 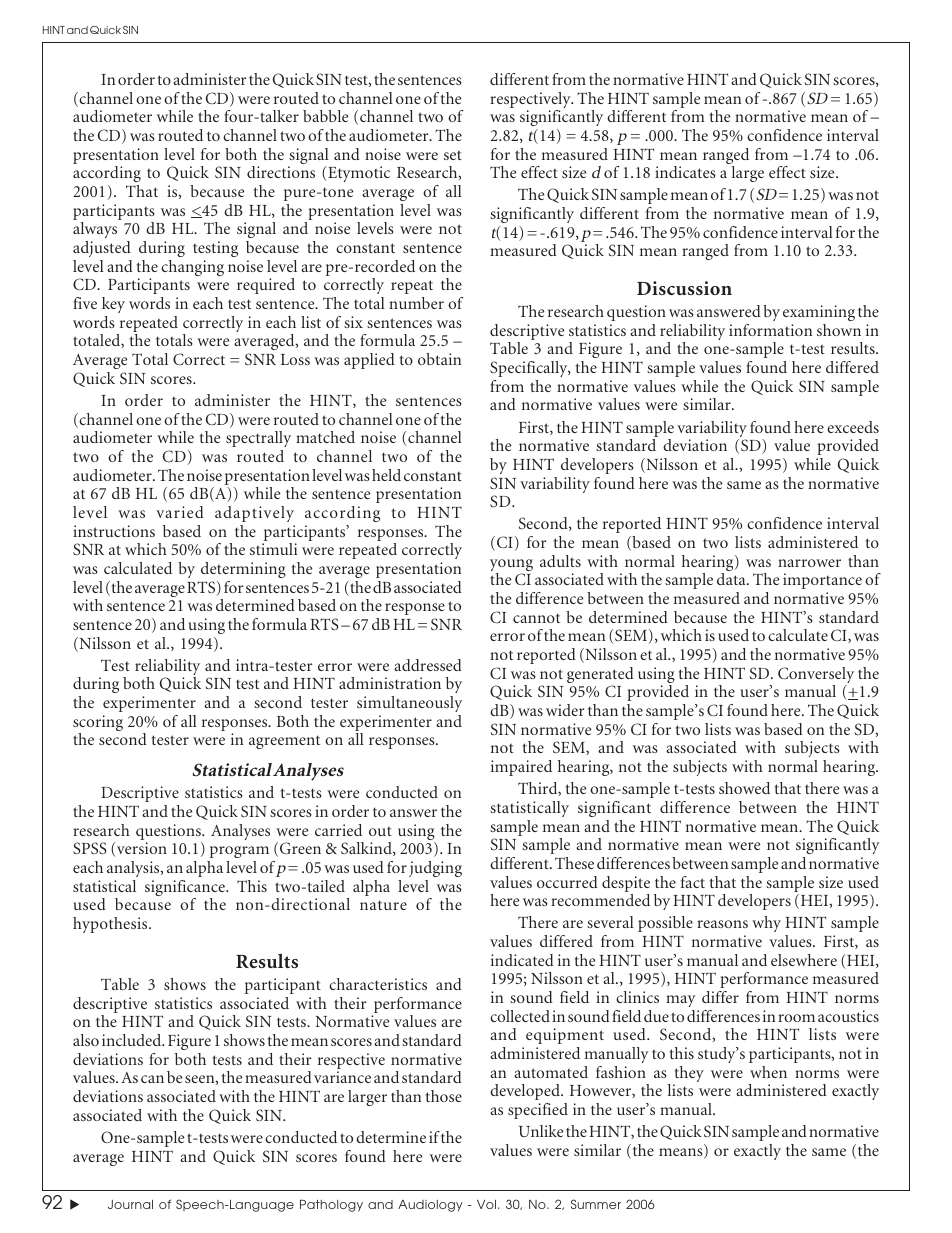 What do you see at coordinates (521, 768) in the document?
I see `impaired` at bounding box center [521, 768].
